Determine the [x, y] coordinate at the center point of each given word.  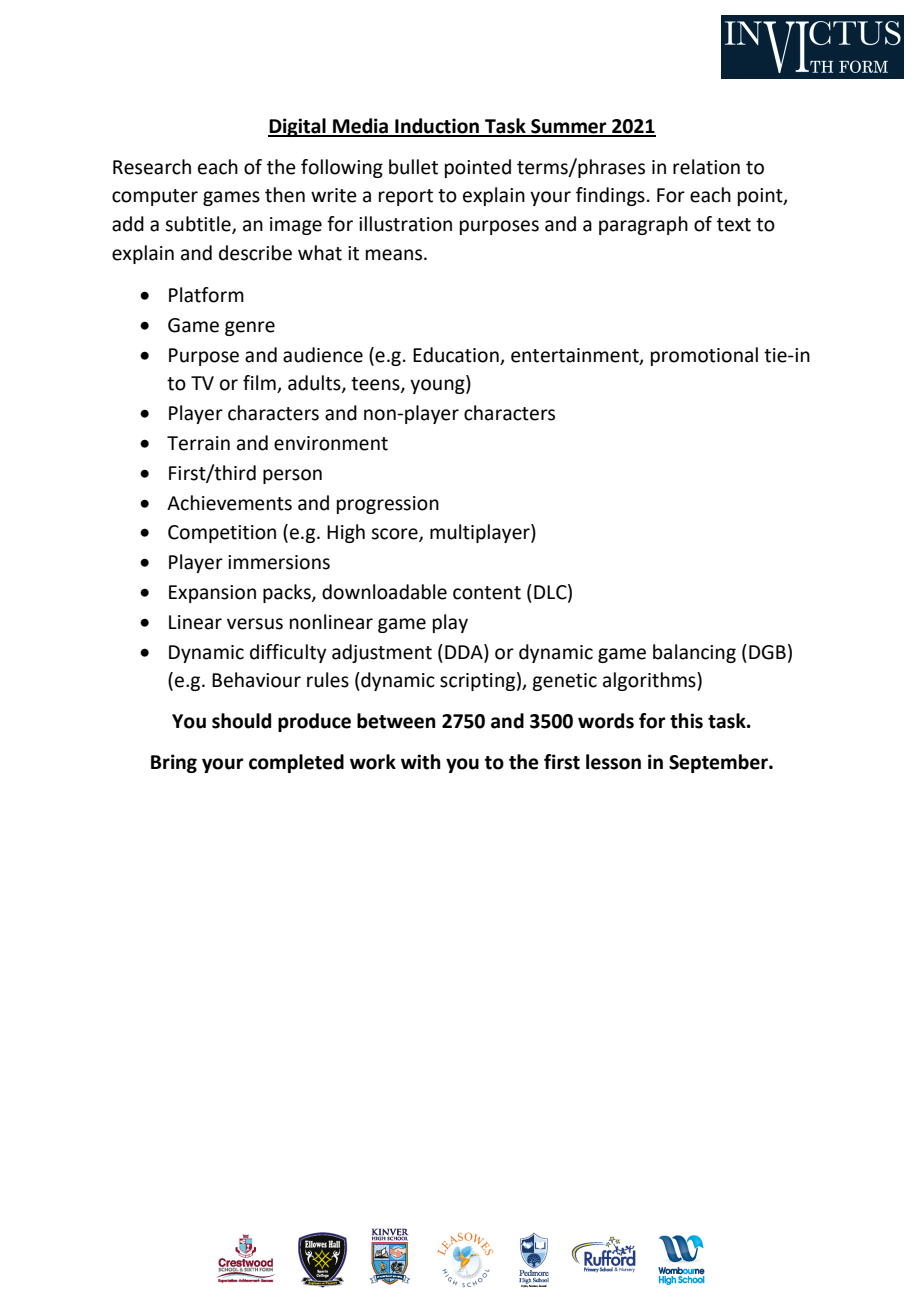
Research [152, 167]
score [395, 535]
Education [456, 355]
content [487, 593]
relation [706, 167]
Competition [222, 534]
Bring [174, 763]
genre [250, 328]
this [686, 721]
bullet [413, 167]
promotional [704, 356]
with [421, 762]
